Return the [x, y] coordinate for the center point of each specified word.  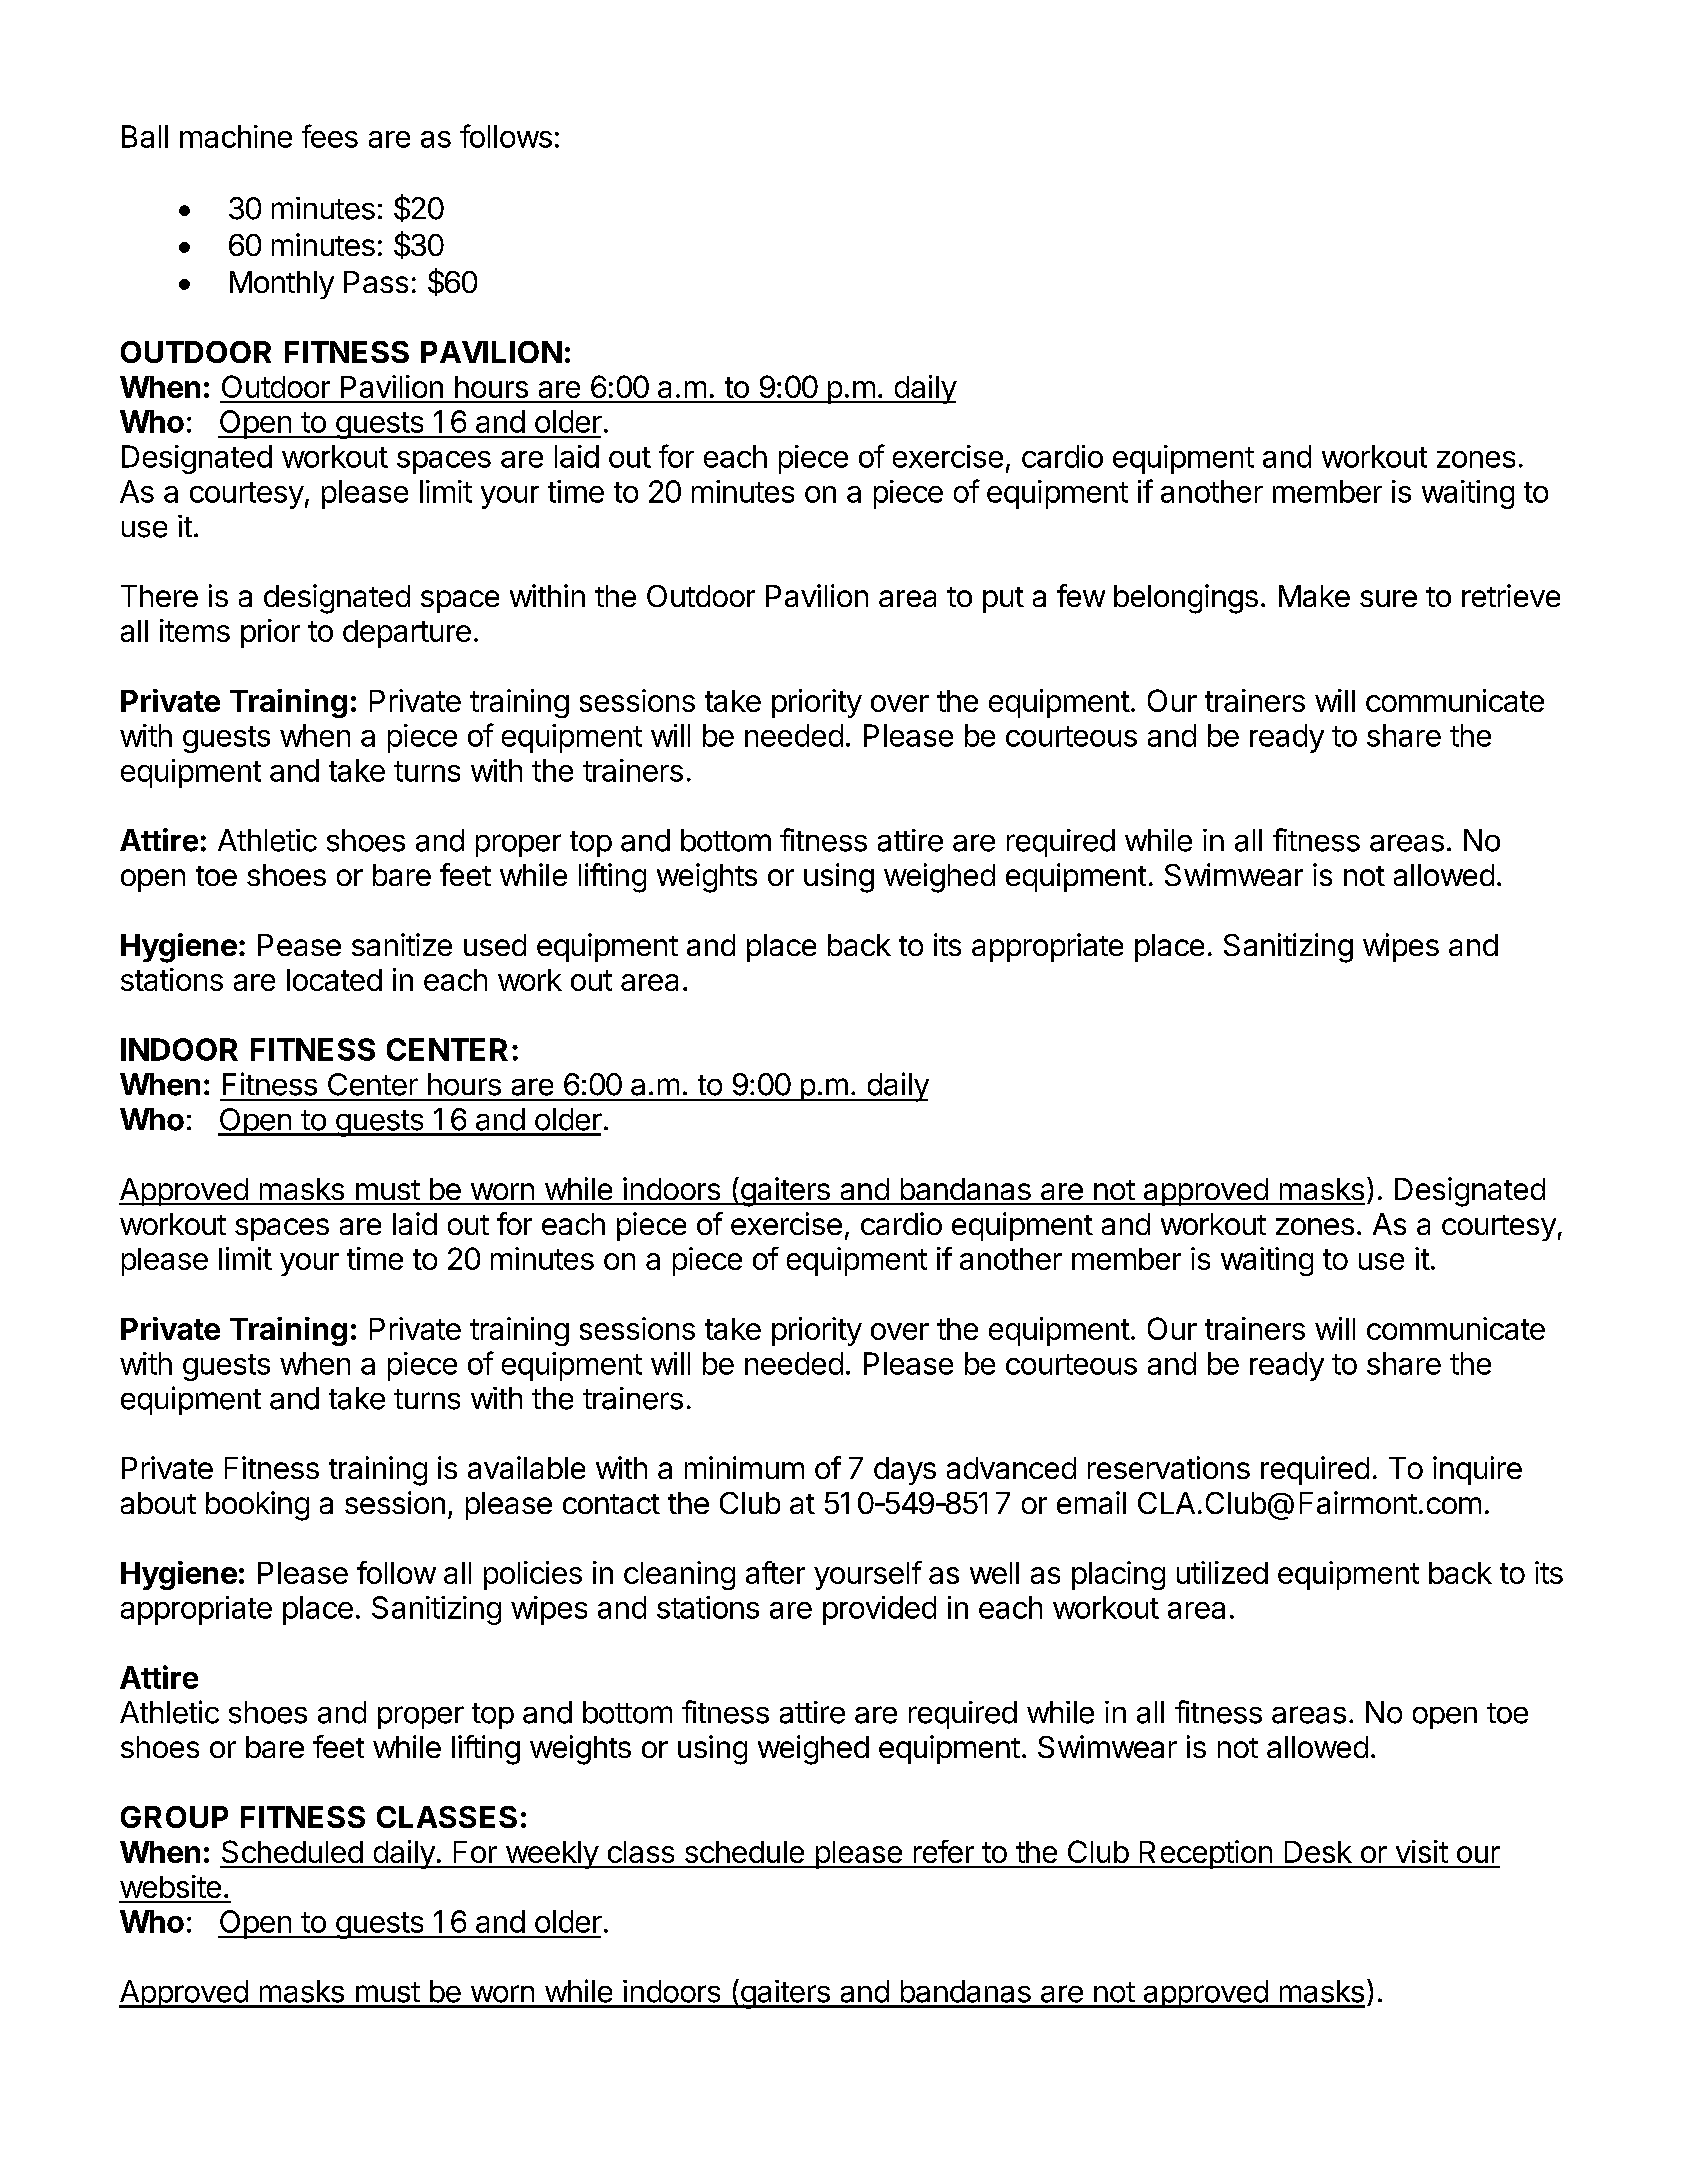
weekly [551, 1855]
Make [1314, 596]
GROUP [174, 1817]
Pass [376, 282]
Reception [1205, 1854]
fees [330, 136]
